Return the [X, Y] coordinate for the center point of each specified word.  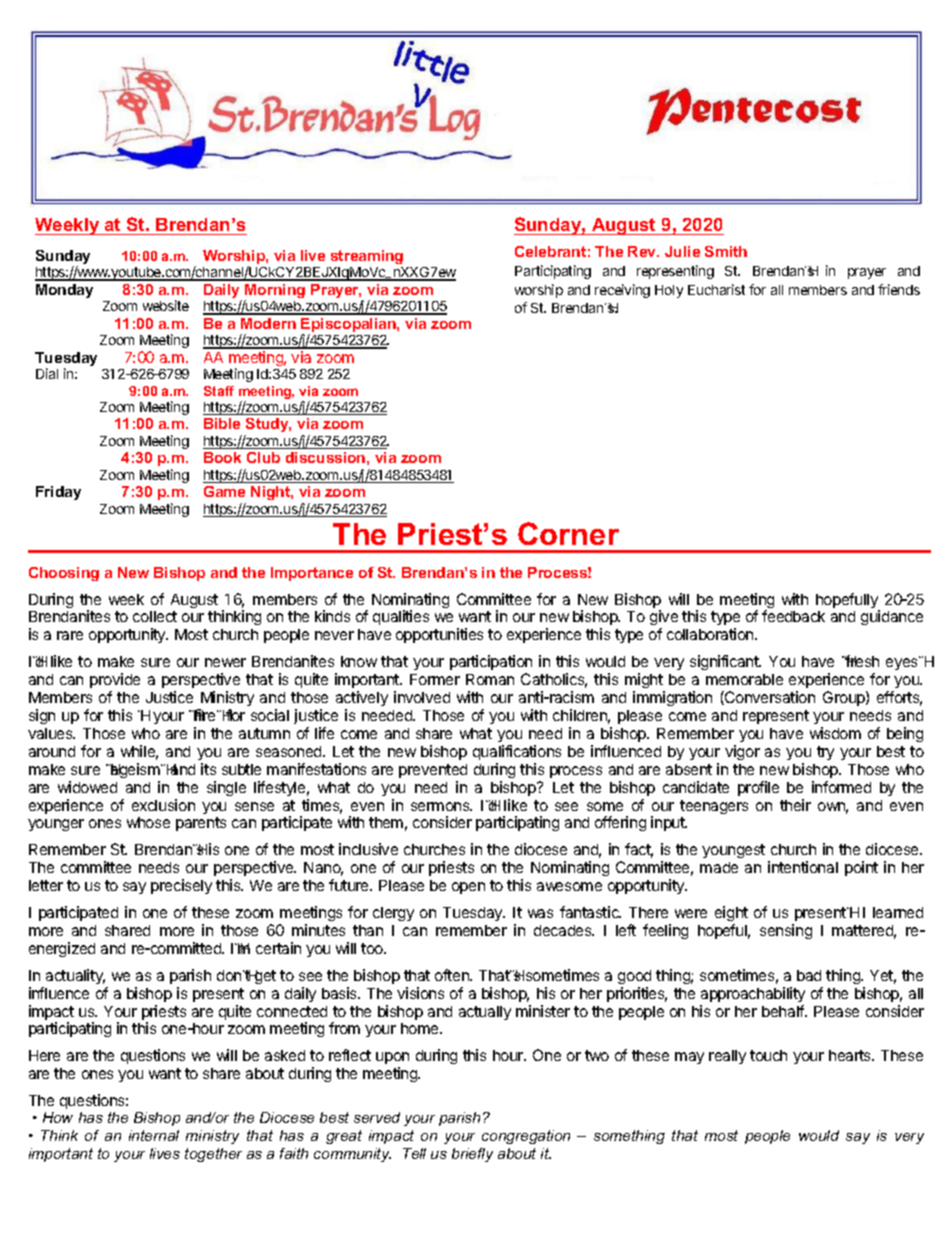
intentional [803, 867]
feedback [793, 616]
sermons [441, 806]
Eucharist [716, 289]
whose [148, 822]
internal [154, 1135]
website [166, 305]
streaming [367, 257]
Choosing [64, 574]
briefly [472, 1155]
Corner [568, 533]
